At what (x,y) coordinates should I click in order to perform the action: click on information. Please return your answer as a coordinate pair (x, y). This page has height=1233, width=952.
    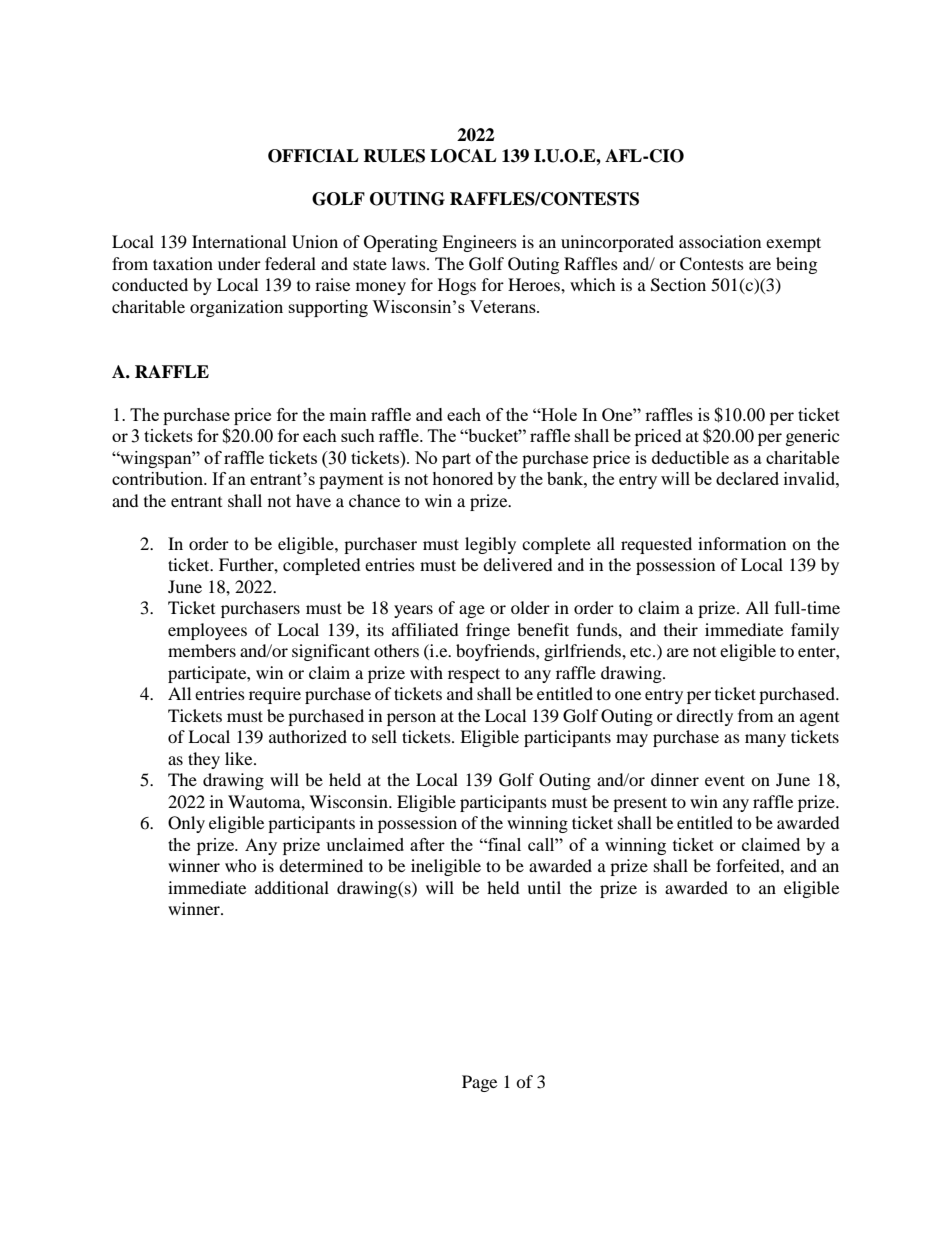
    Looking at the image, I should click on (742, 543).
